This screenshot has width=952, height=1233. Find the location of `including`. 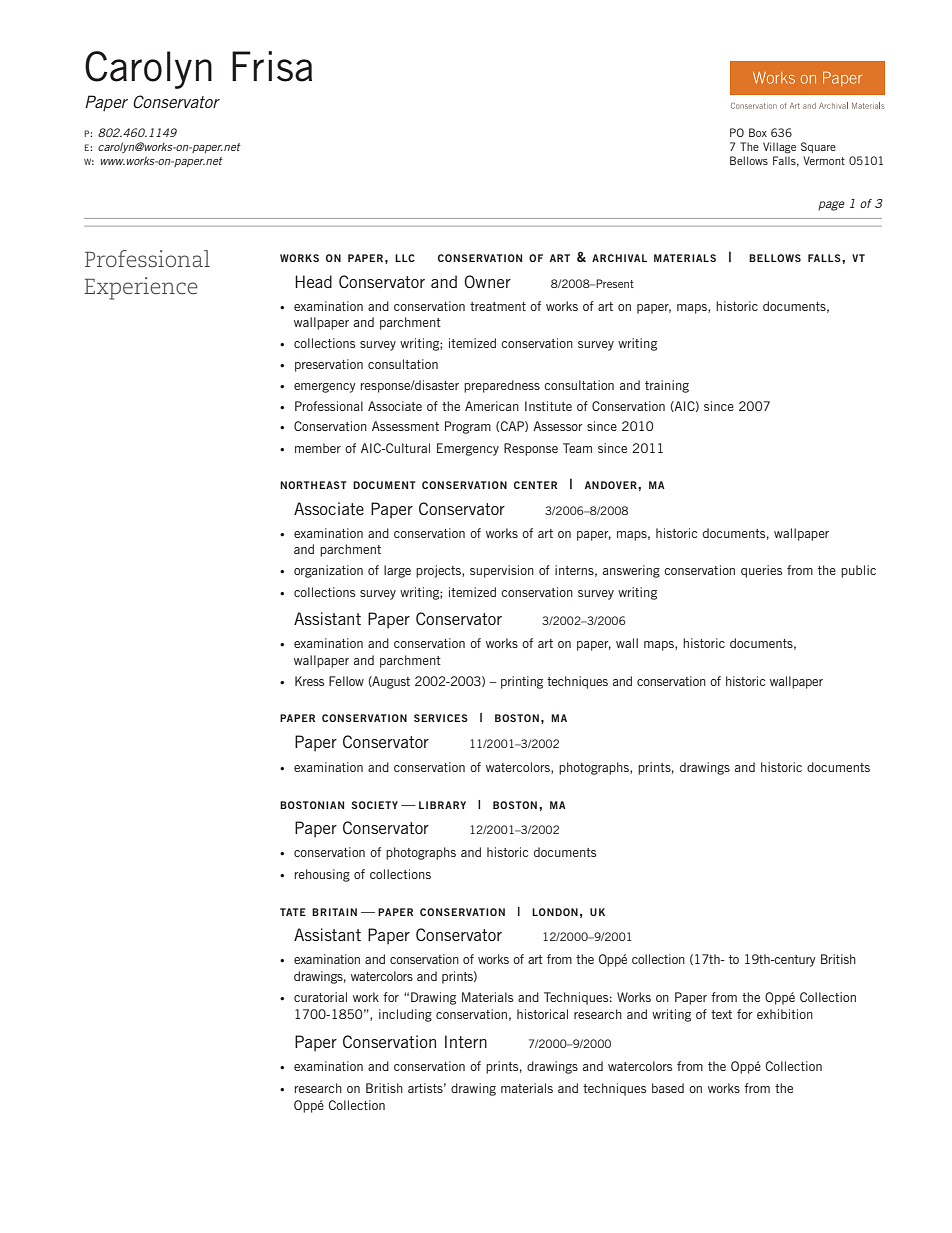

including is located at coordinates (405, 1015).
